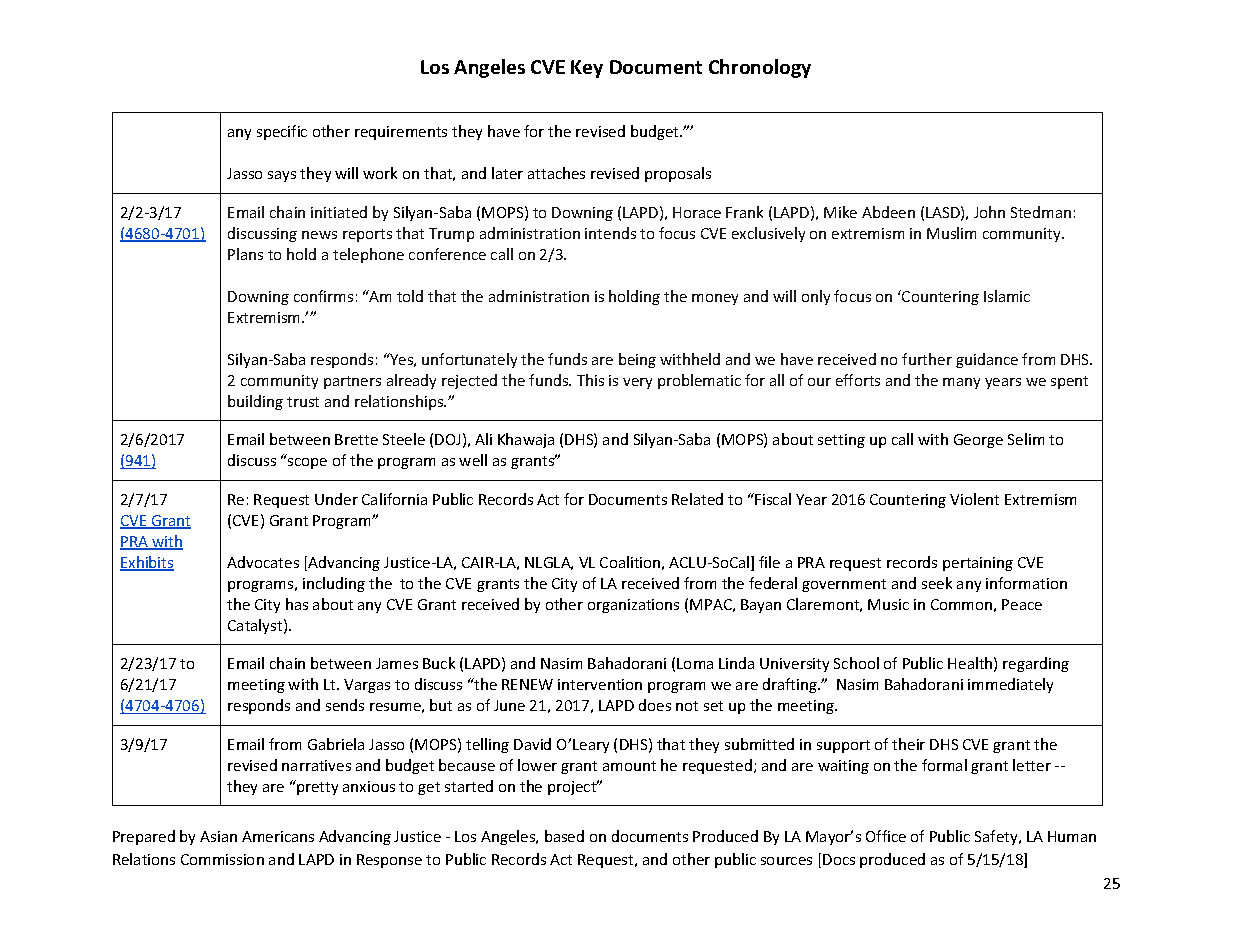  I want to click on Americans, so click(278, 836).
